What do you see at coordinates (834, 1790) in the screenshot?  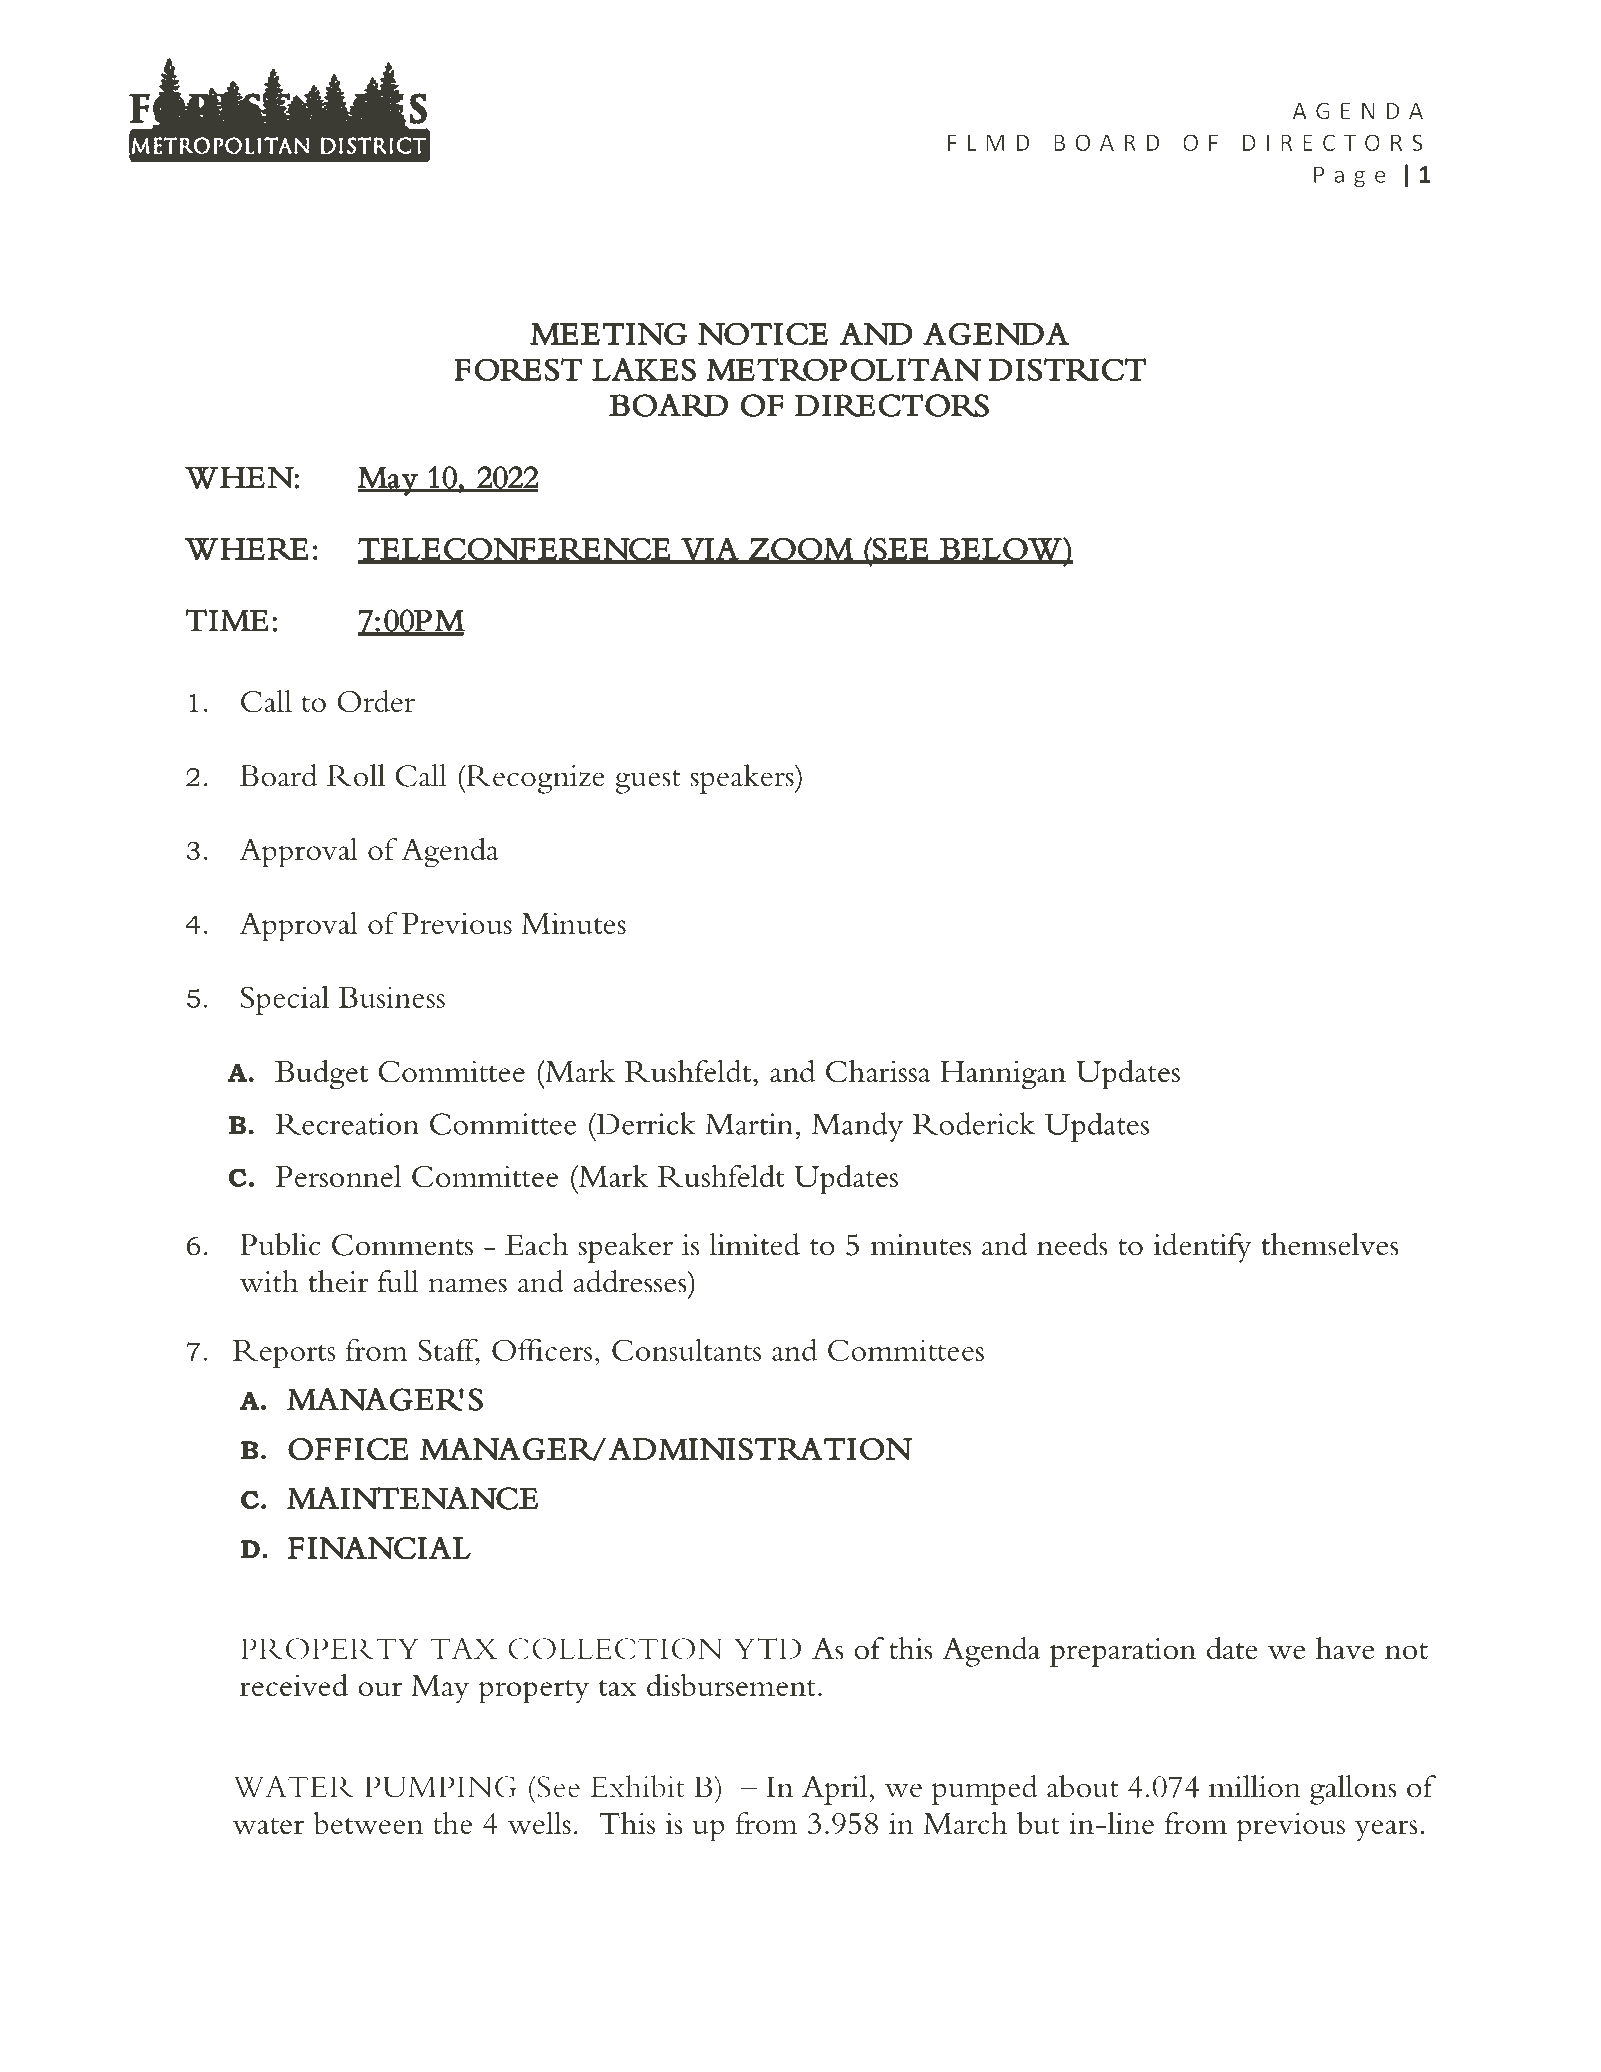 I see `April` at bounding box center [834, 1790].
